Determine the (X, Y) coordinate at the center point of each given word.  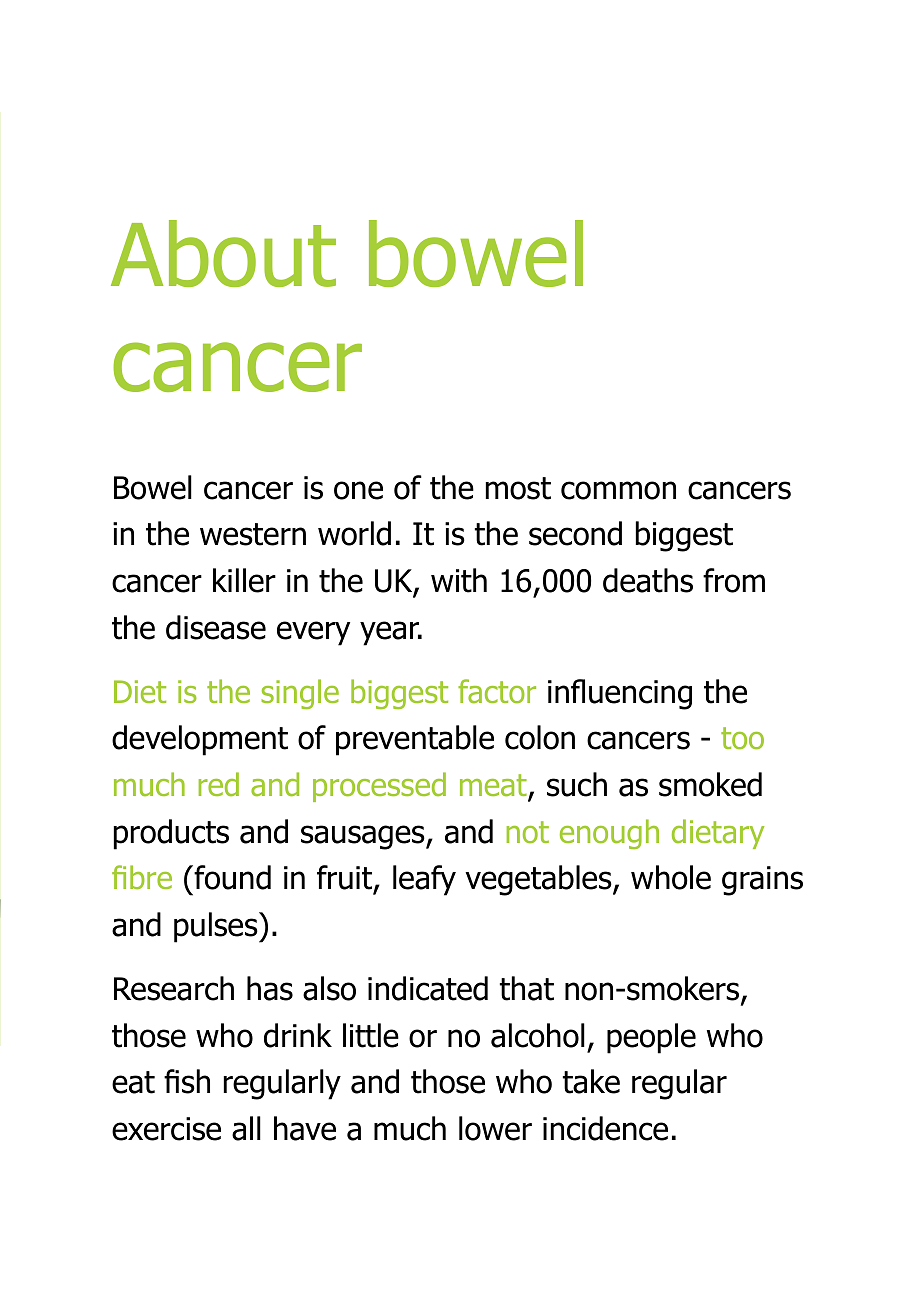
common (618, 490)
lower (495, 1128)
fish (187, 1081)
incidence (605, 1128)
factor (497, 691)
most (518, 488)
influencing (620, 694)
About (223, 253)
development (200, 740)
